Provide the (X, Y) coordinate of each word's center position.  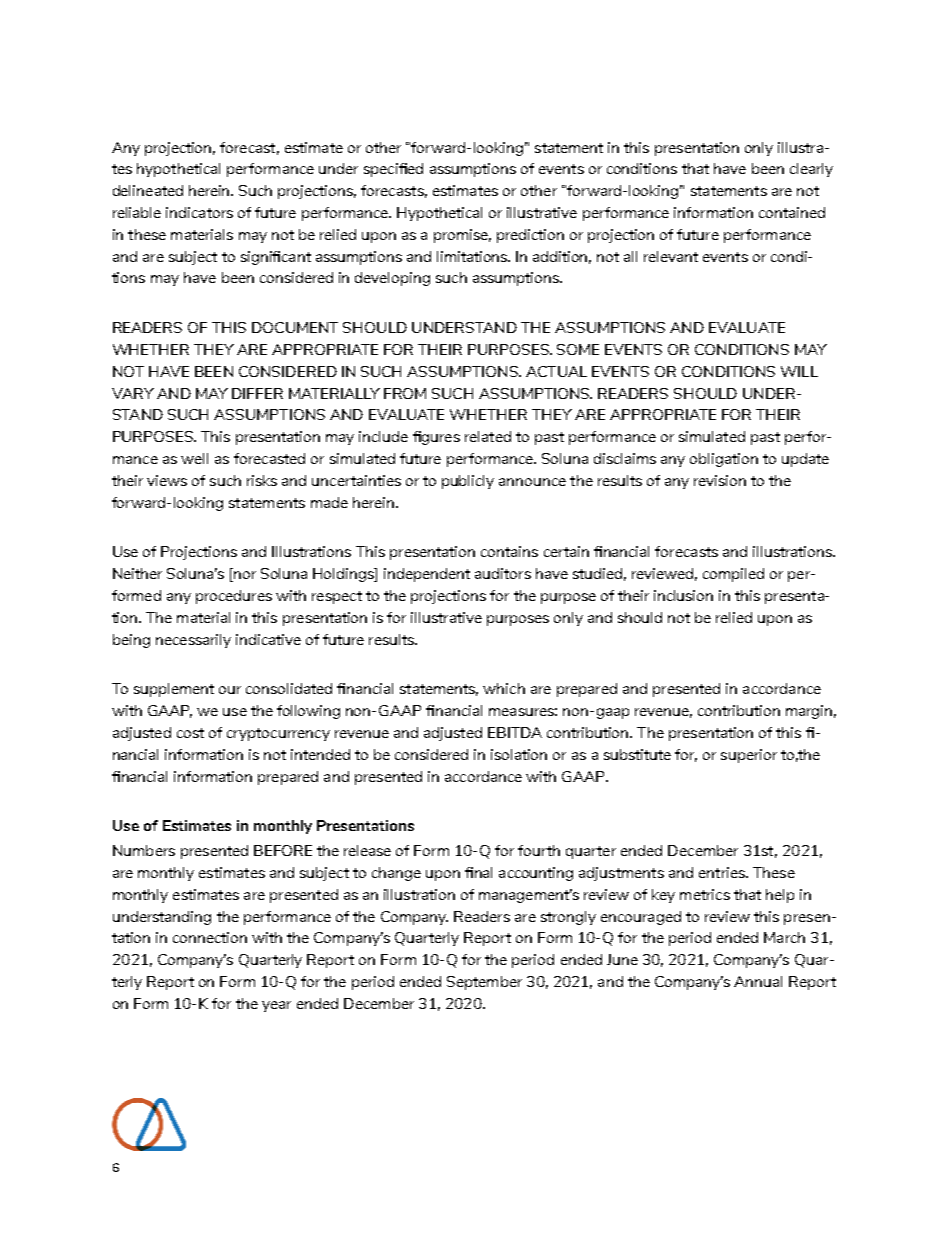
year (276, 1006)
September (484, 983)
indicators (199, 212)
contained (792, 212)
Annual (758, 981)
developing (392, 279)
